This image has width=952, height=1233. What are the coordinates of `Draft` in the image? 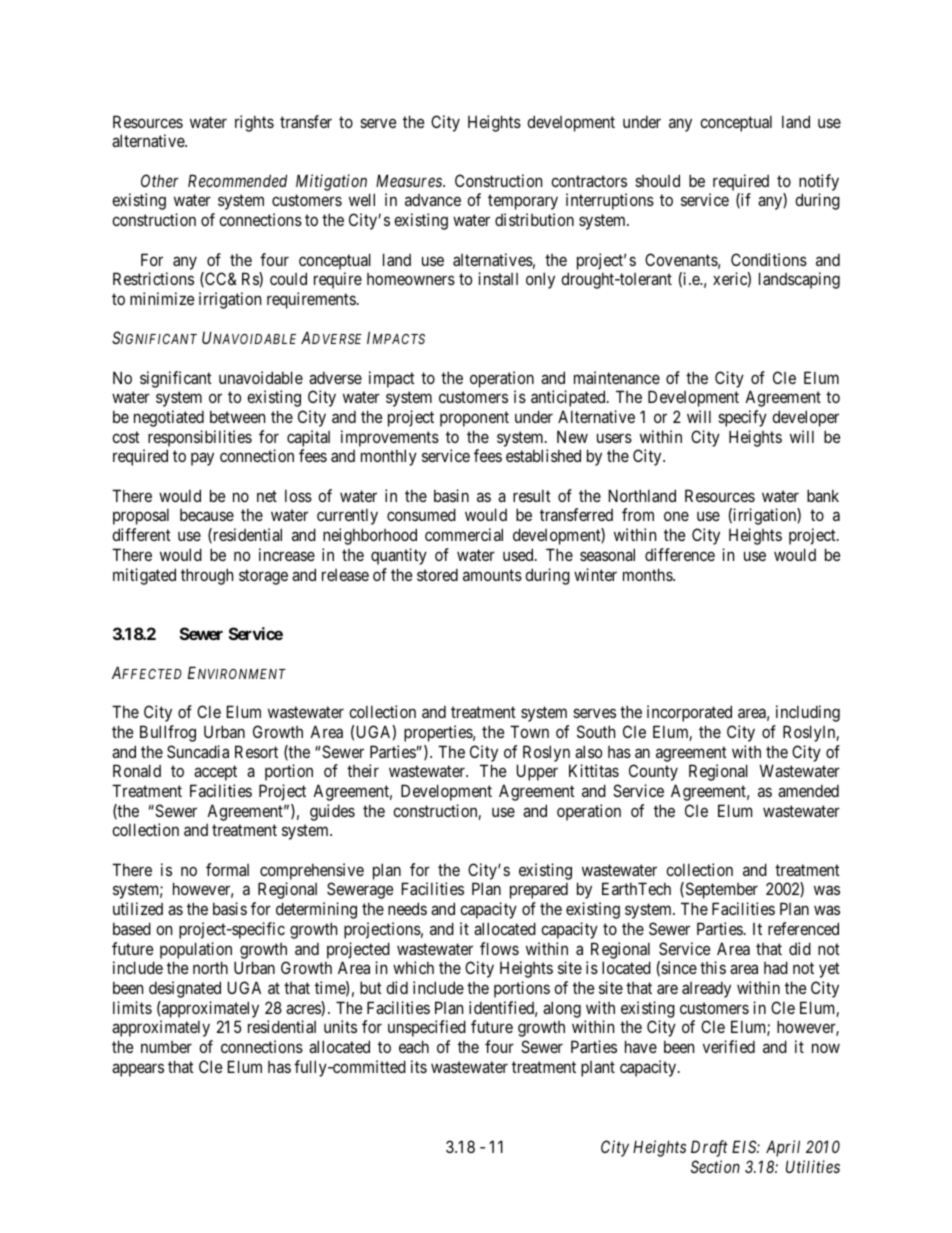 It's located at (709, 1148).
